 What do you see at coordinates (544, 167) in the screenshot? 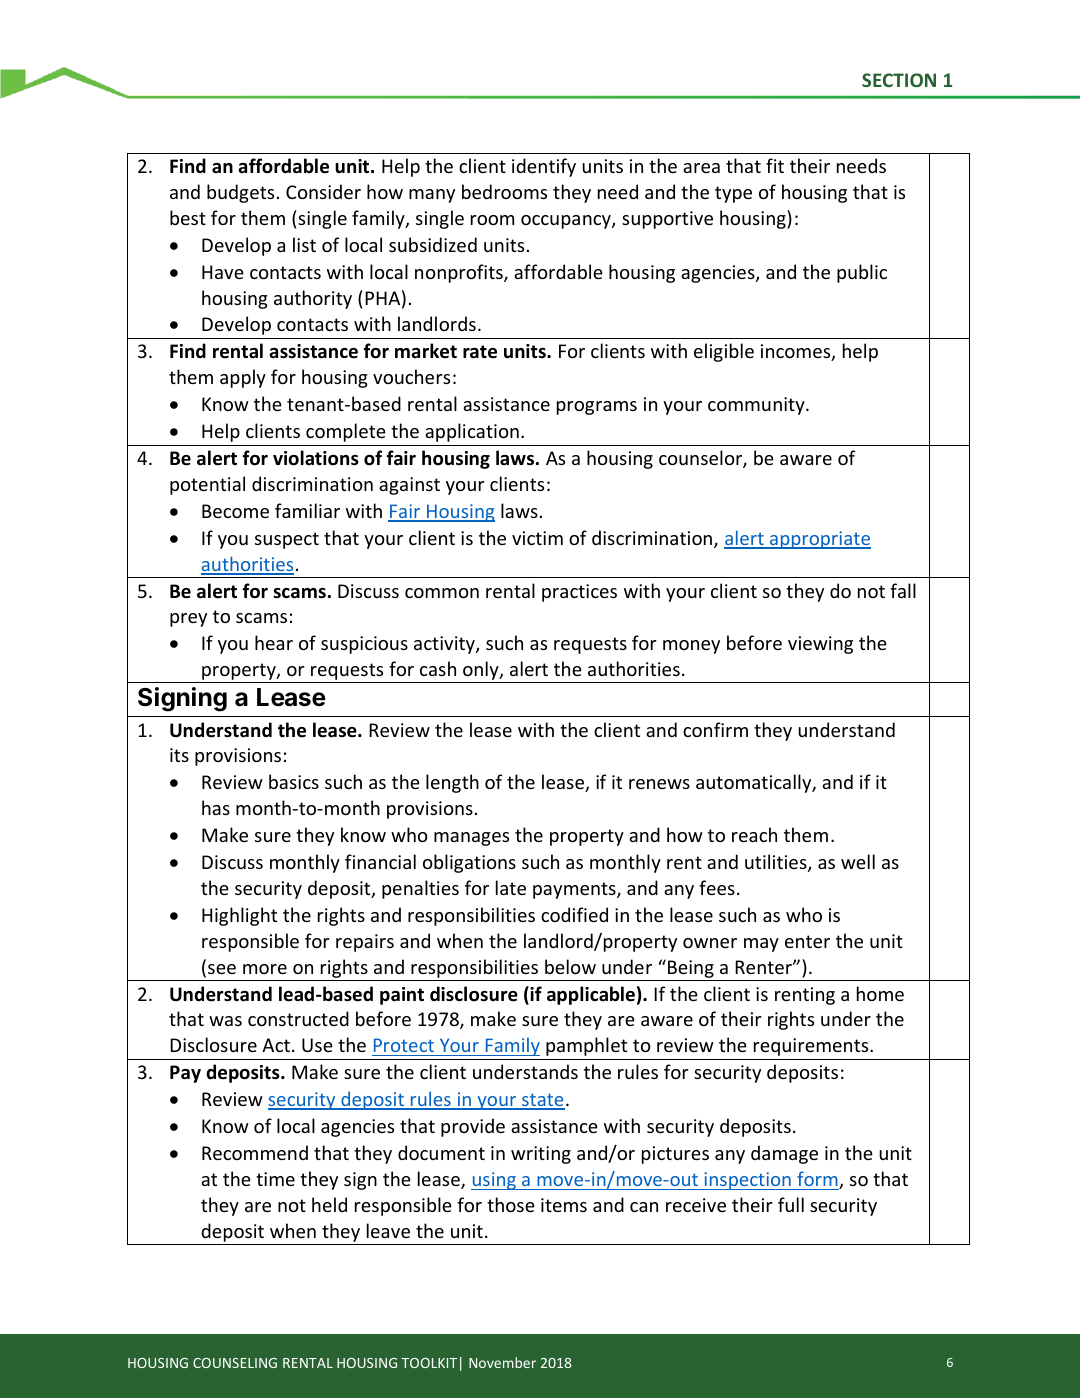
I see `identify` at bounding box center [544, 167].
